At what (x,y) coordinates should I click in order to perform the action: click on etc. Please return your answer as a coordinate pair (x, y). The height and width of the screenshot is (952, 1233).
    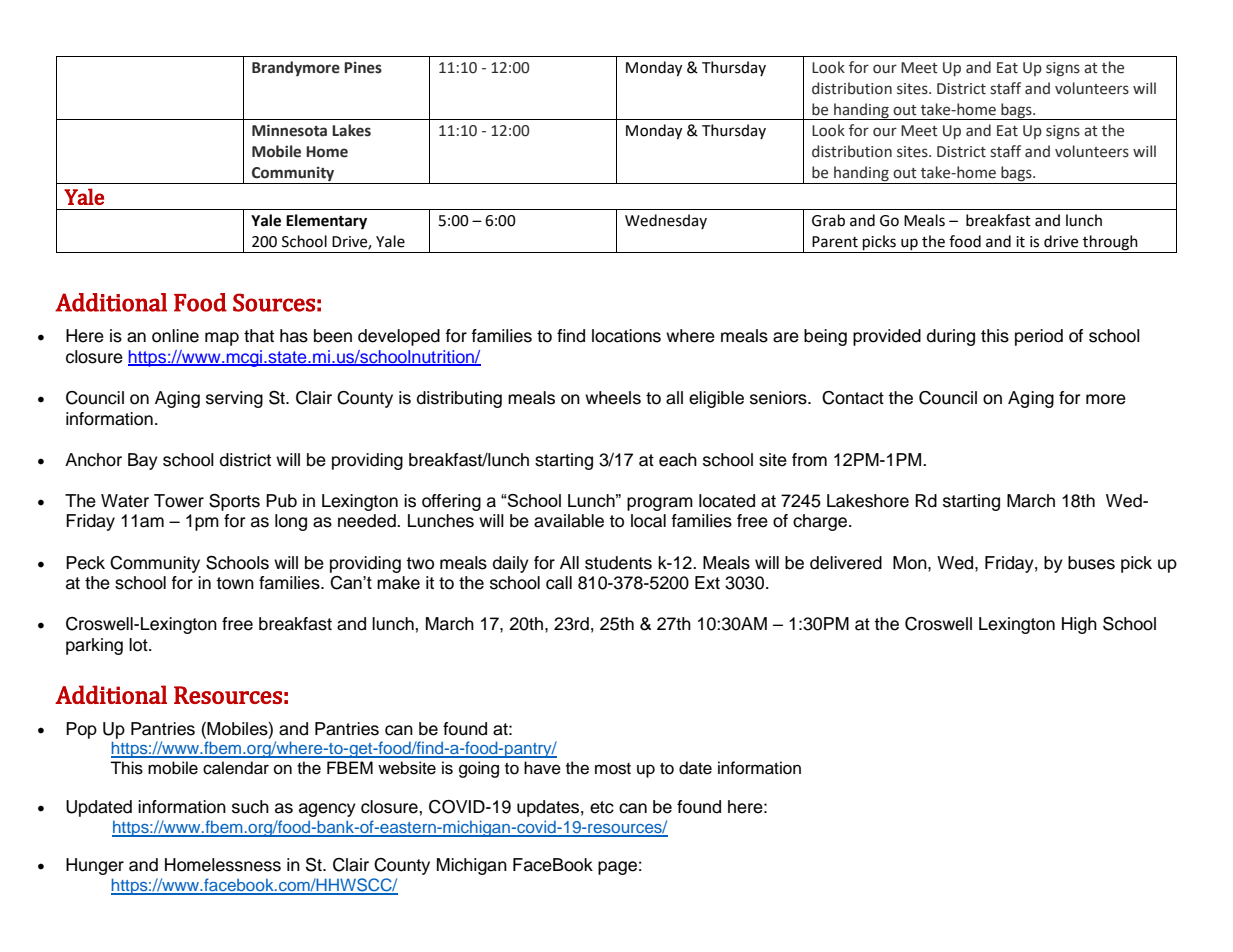
    Looking at the image, I should click on (602, 807).
